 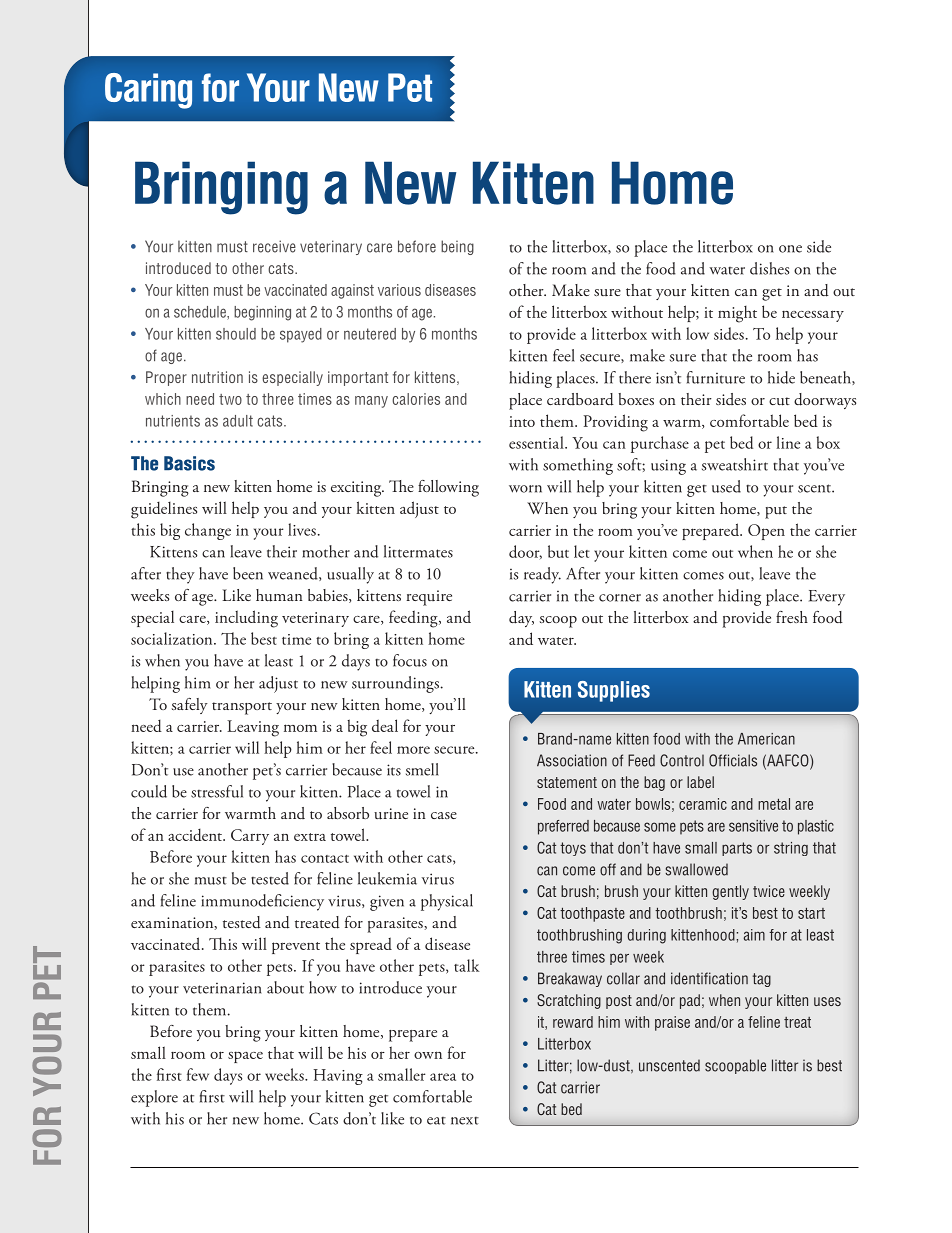 I want to click on Carry, so click(x=250, y=837).
